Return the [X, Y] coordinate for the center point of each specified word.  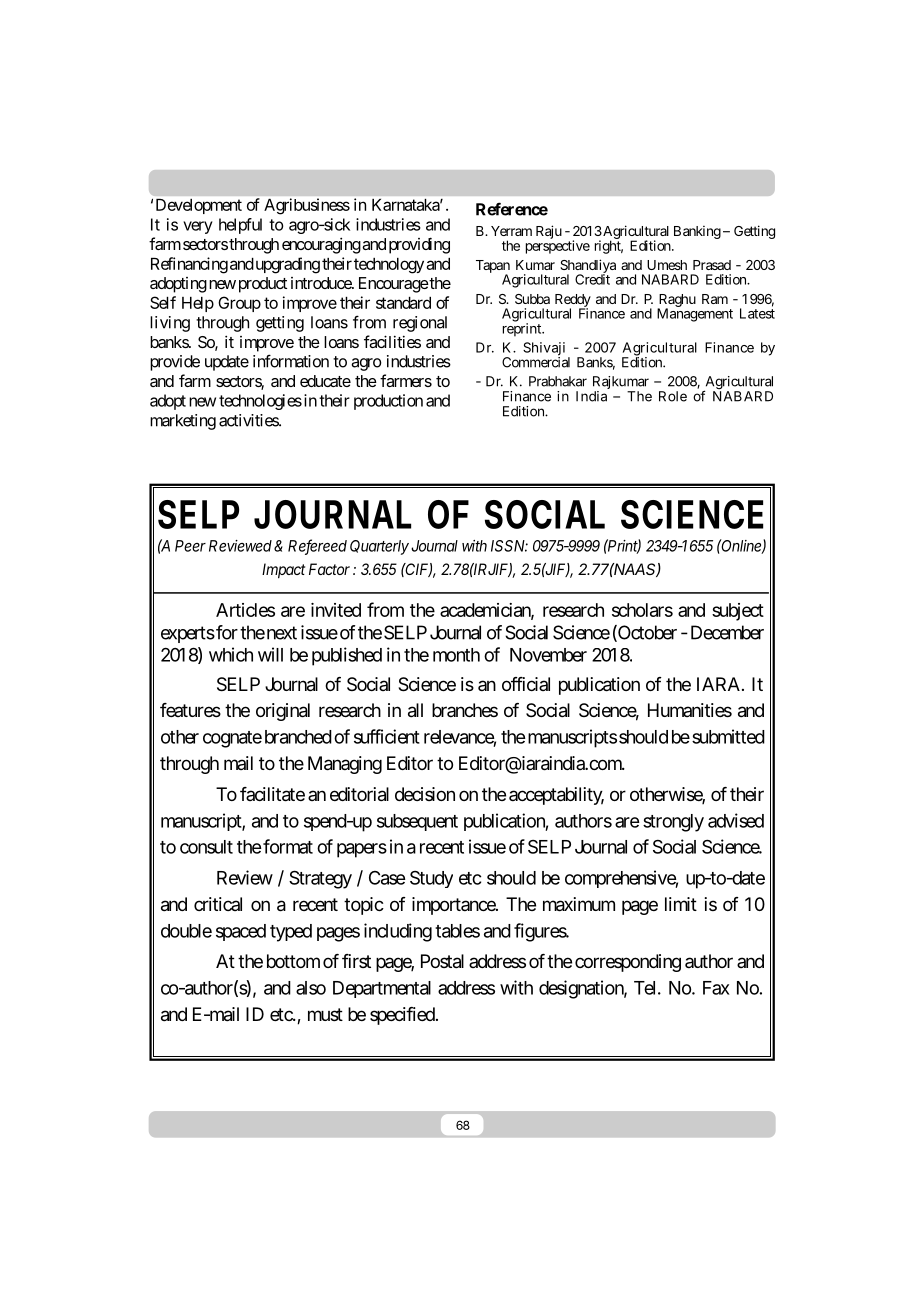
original [283, 712]
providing [419, 245]
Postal [442, 961]
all [415, 710]
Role [673, 396]
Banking [697, 232]
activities [249, 420]
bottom [293, 961]
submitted [728, 736]
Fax [716, 988]
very [198, 227]
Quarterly [379, 547]
